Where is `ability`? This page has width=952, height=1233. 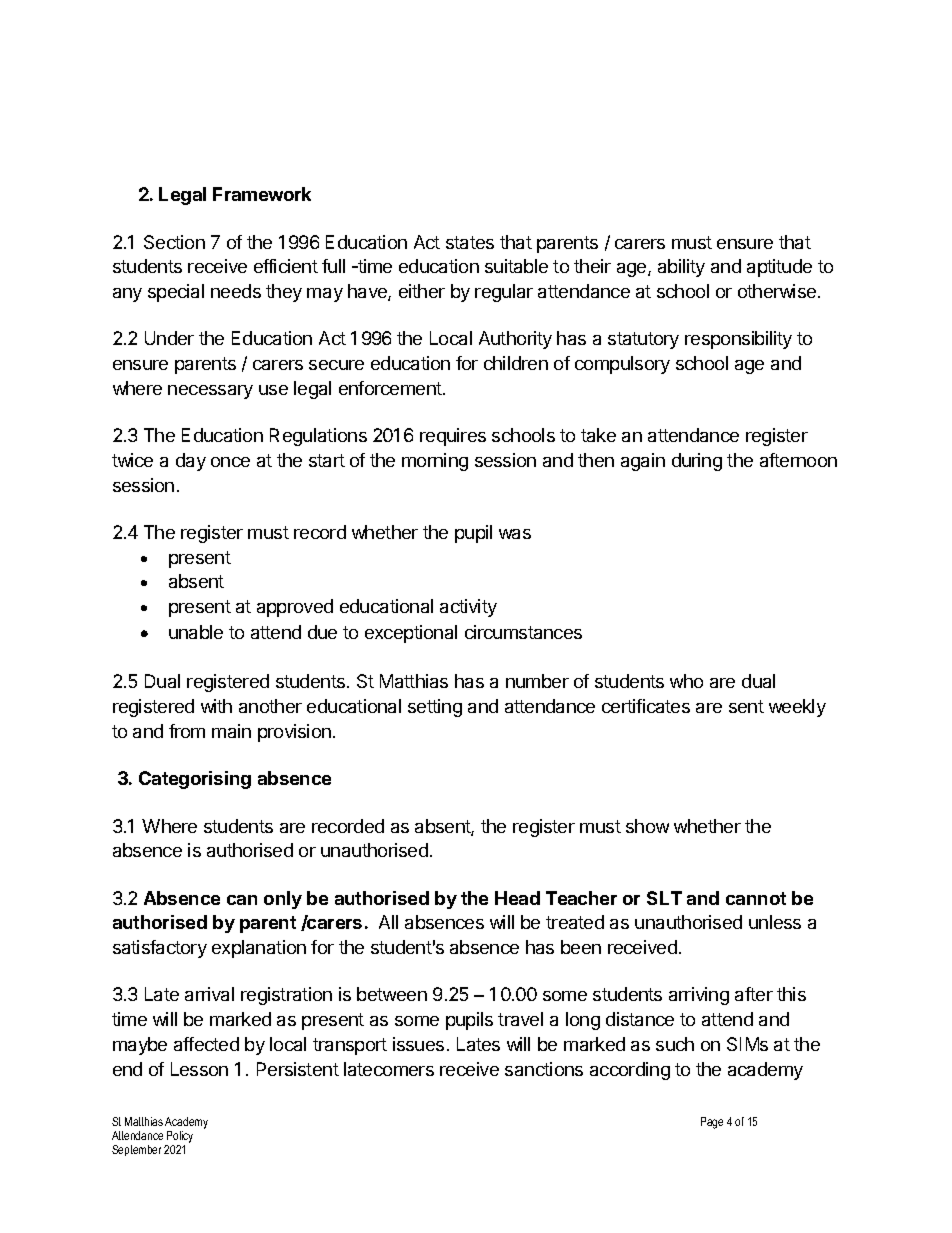
ability is located at coordinates (681, 268).
